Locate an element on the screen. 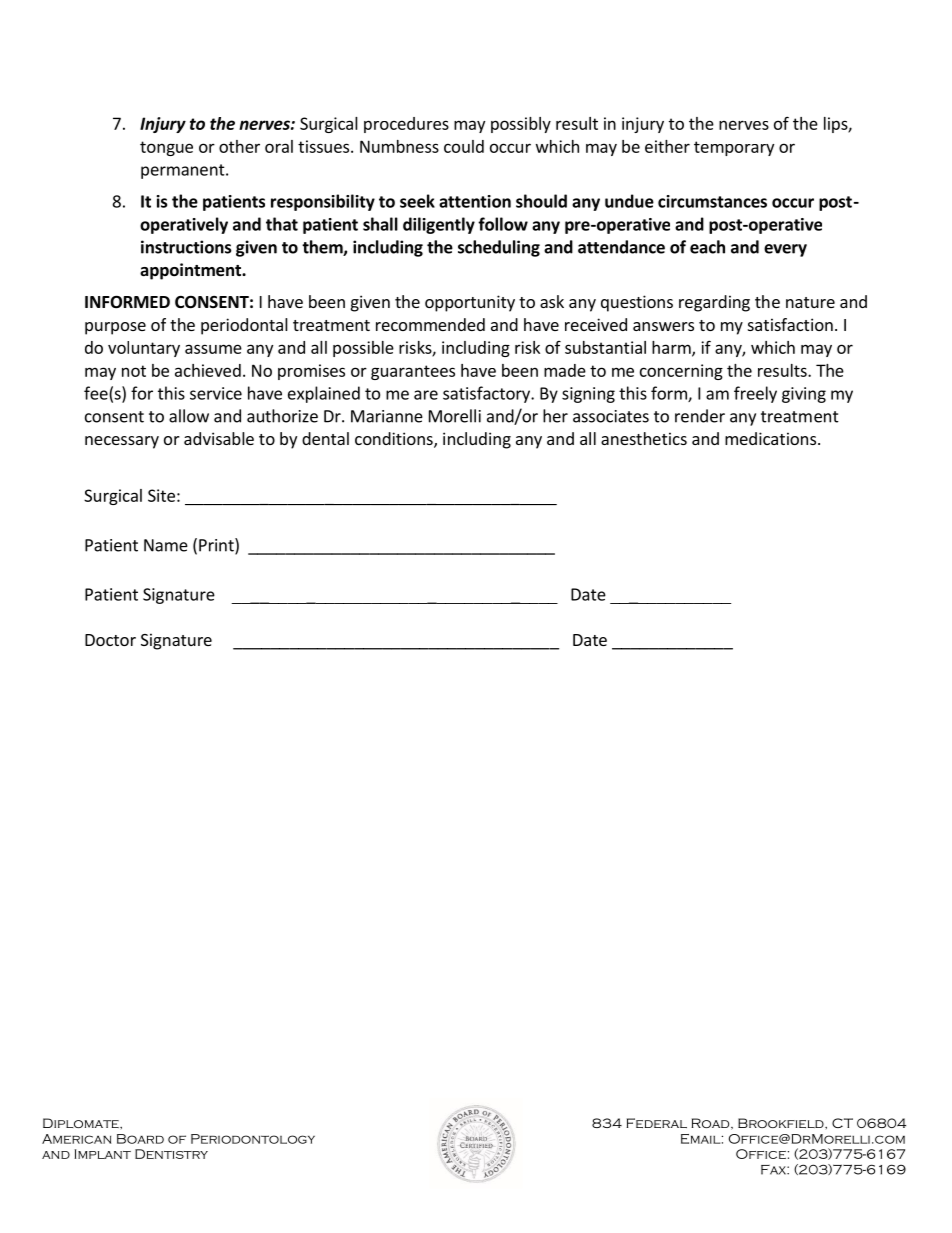 The image size is (952, 1233). Doctor is located at coordinates (110, 640).
